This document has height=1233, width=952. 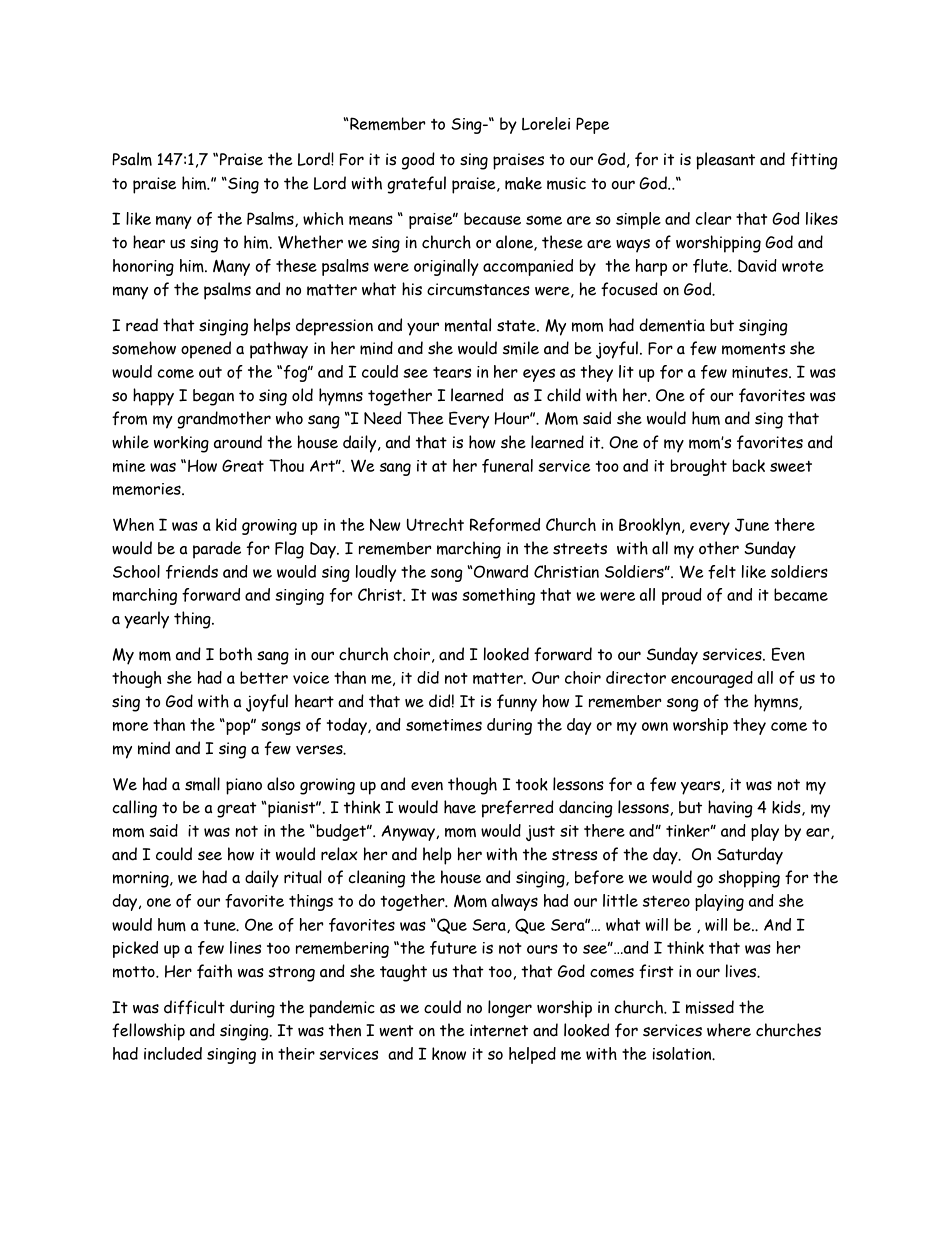 What do you see at coordinates (752, 525) in the document?
I see `June` at bounding box center [752, 525].
